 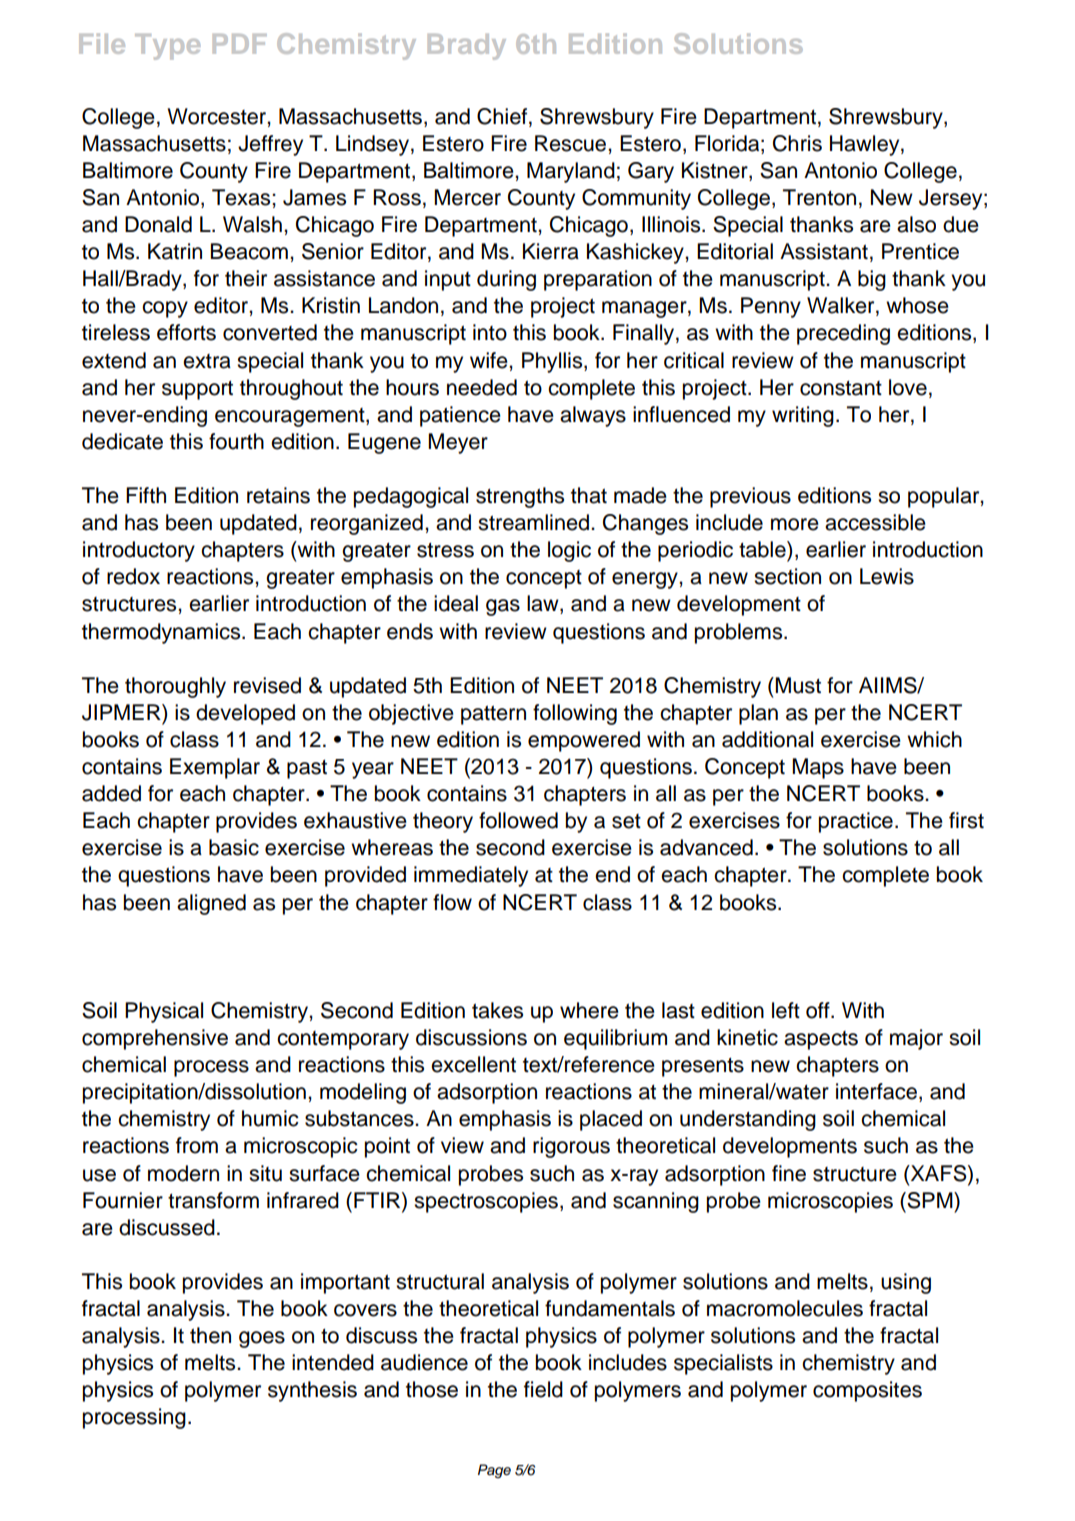 I want to click on Maps, so click(x=818, y=768).
